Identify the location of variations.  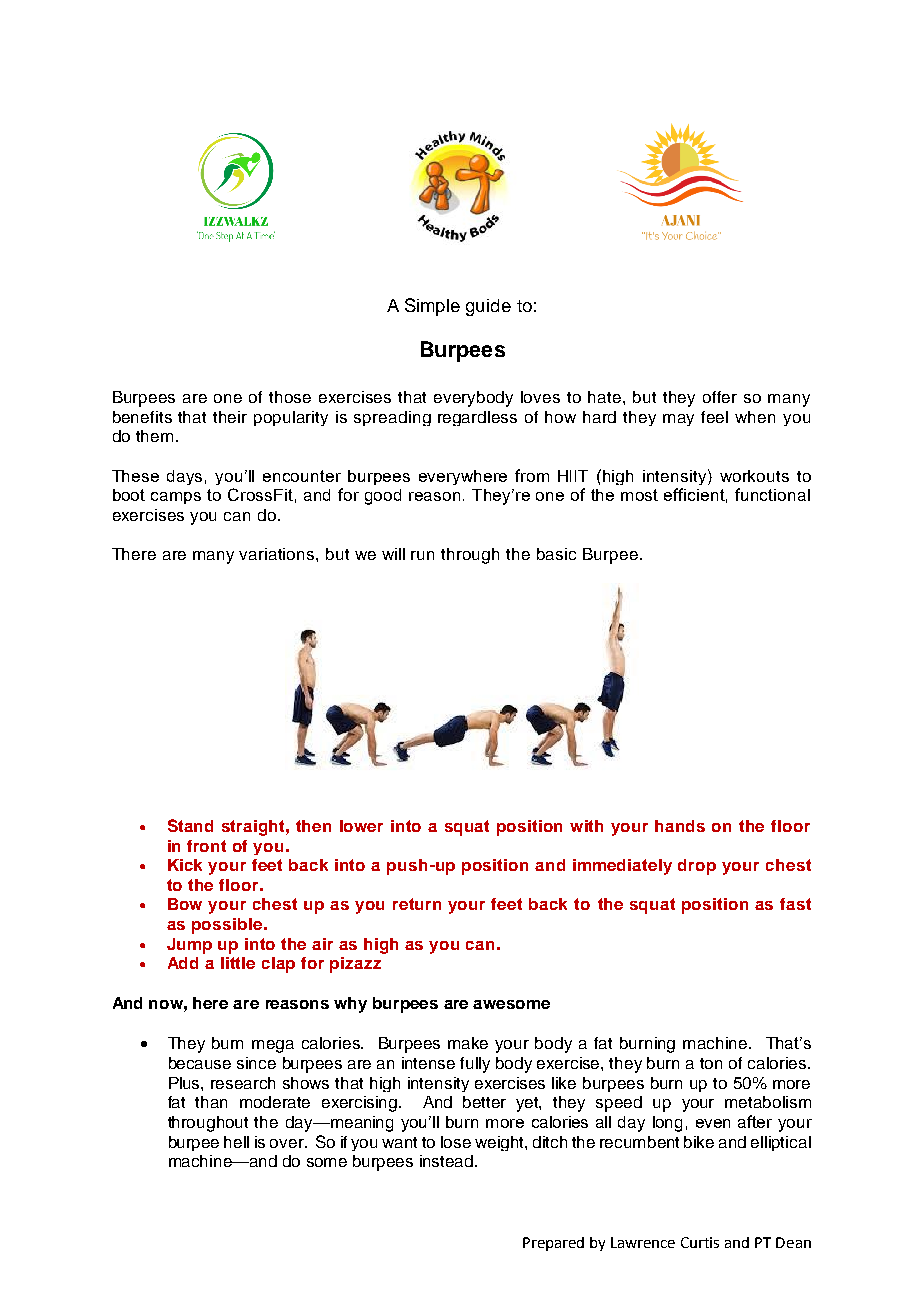
(278, 554).
